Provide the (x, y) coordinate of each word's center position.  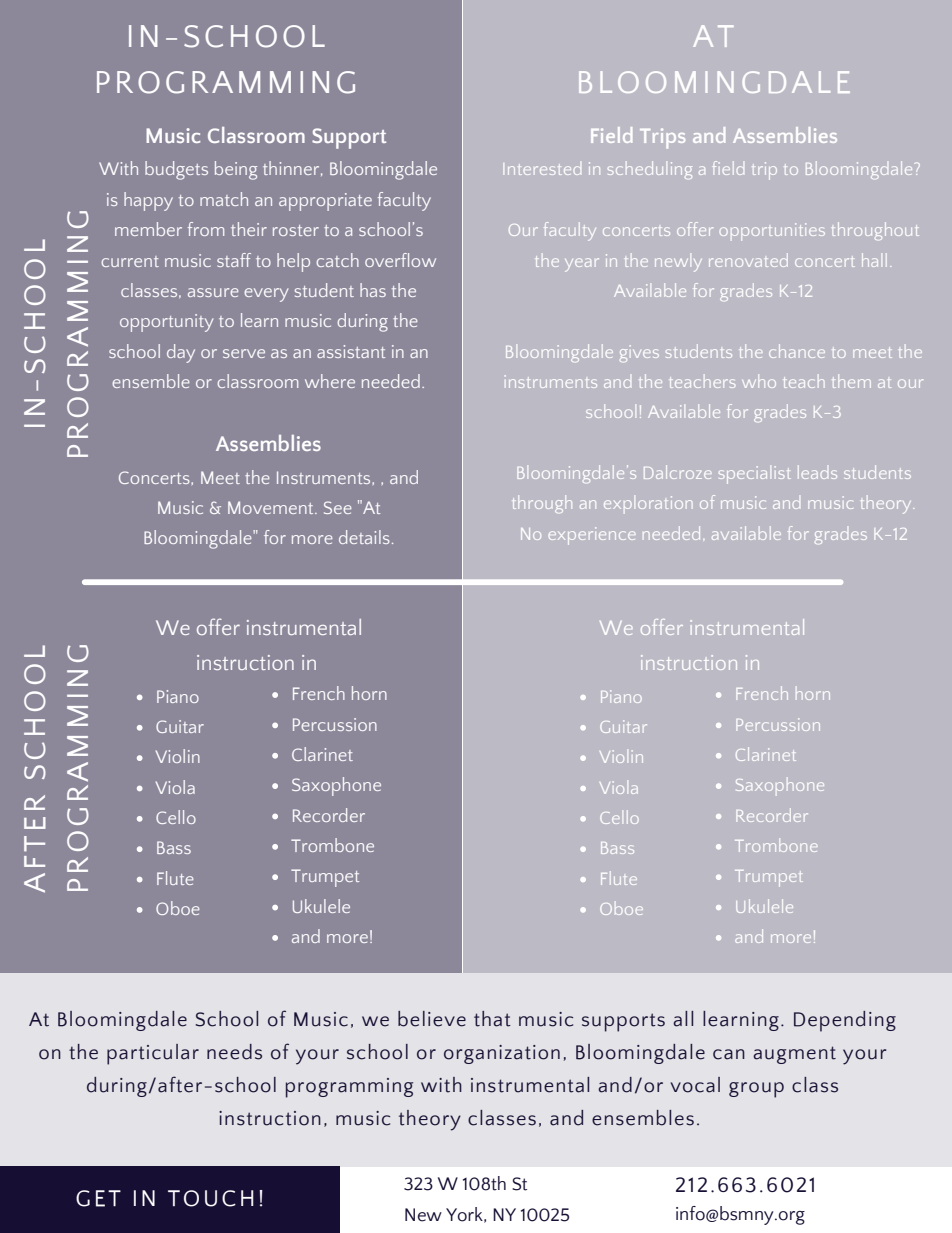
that (492, 1019)
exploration (648, 502)
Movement (272, 507)
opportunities (772, 232)
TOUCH (211, 1198)
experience (592, 536)
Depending (845, 1021)
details (364, 537)
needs (234, 1052)
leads (817, 472)
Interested (542, 169)
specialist (755, 475)
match (224, 199)
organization (502, 1054)
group (756, 1090)
